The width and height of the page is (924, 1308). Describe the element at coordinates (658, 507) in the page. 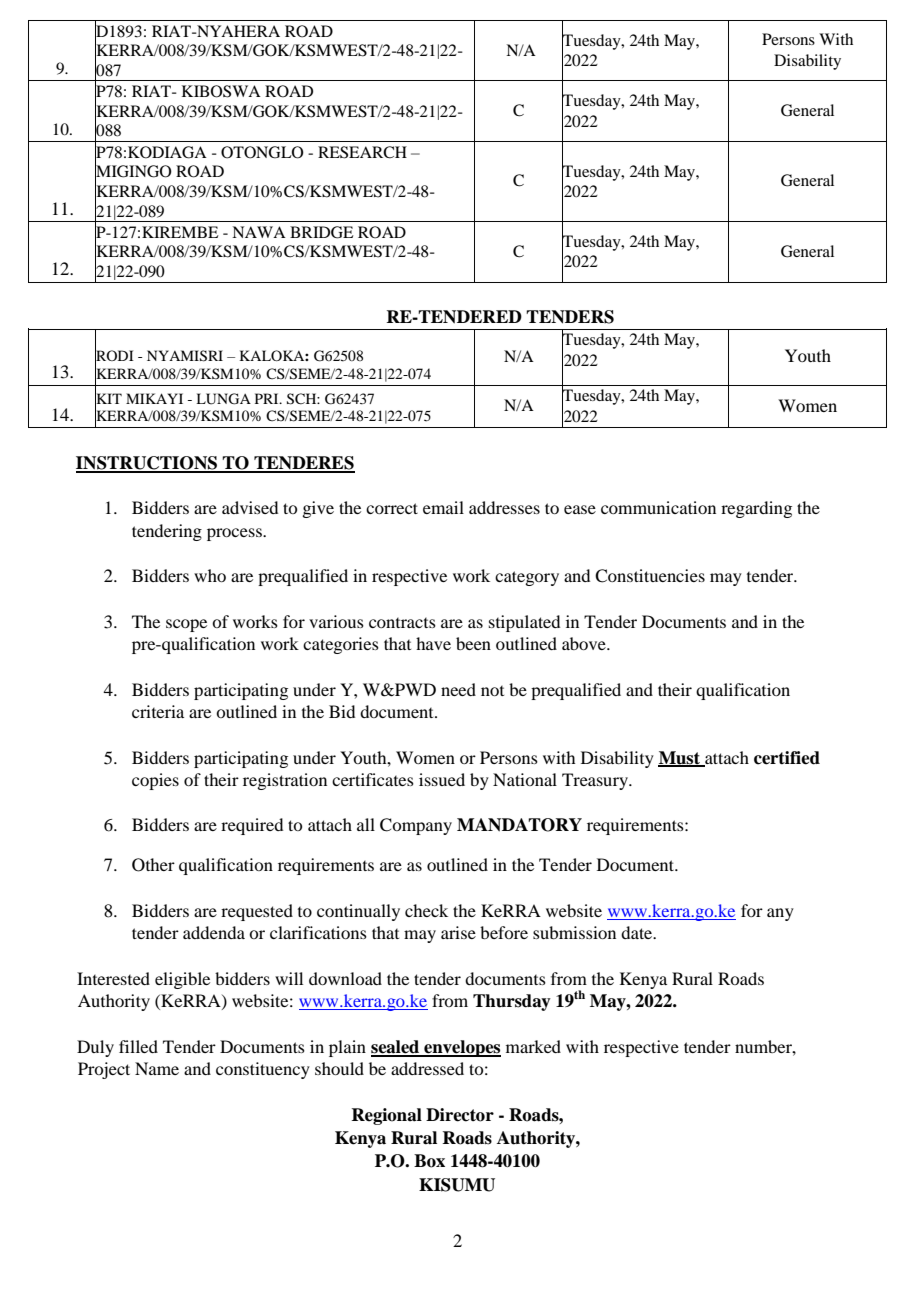

I see `communication` at that location.
